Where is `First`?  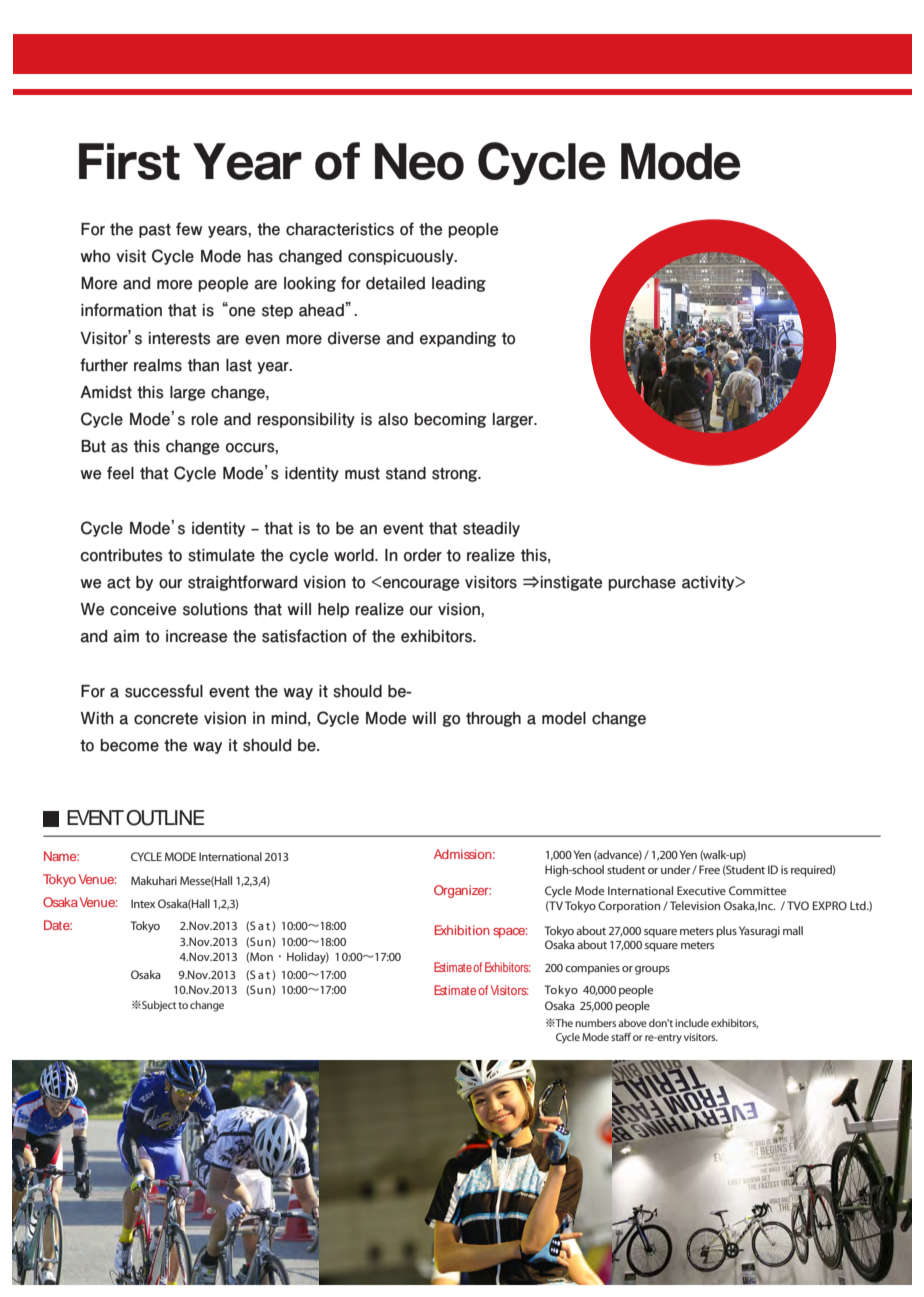 First is located at coordinates (129, 161).
